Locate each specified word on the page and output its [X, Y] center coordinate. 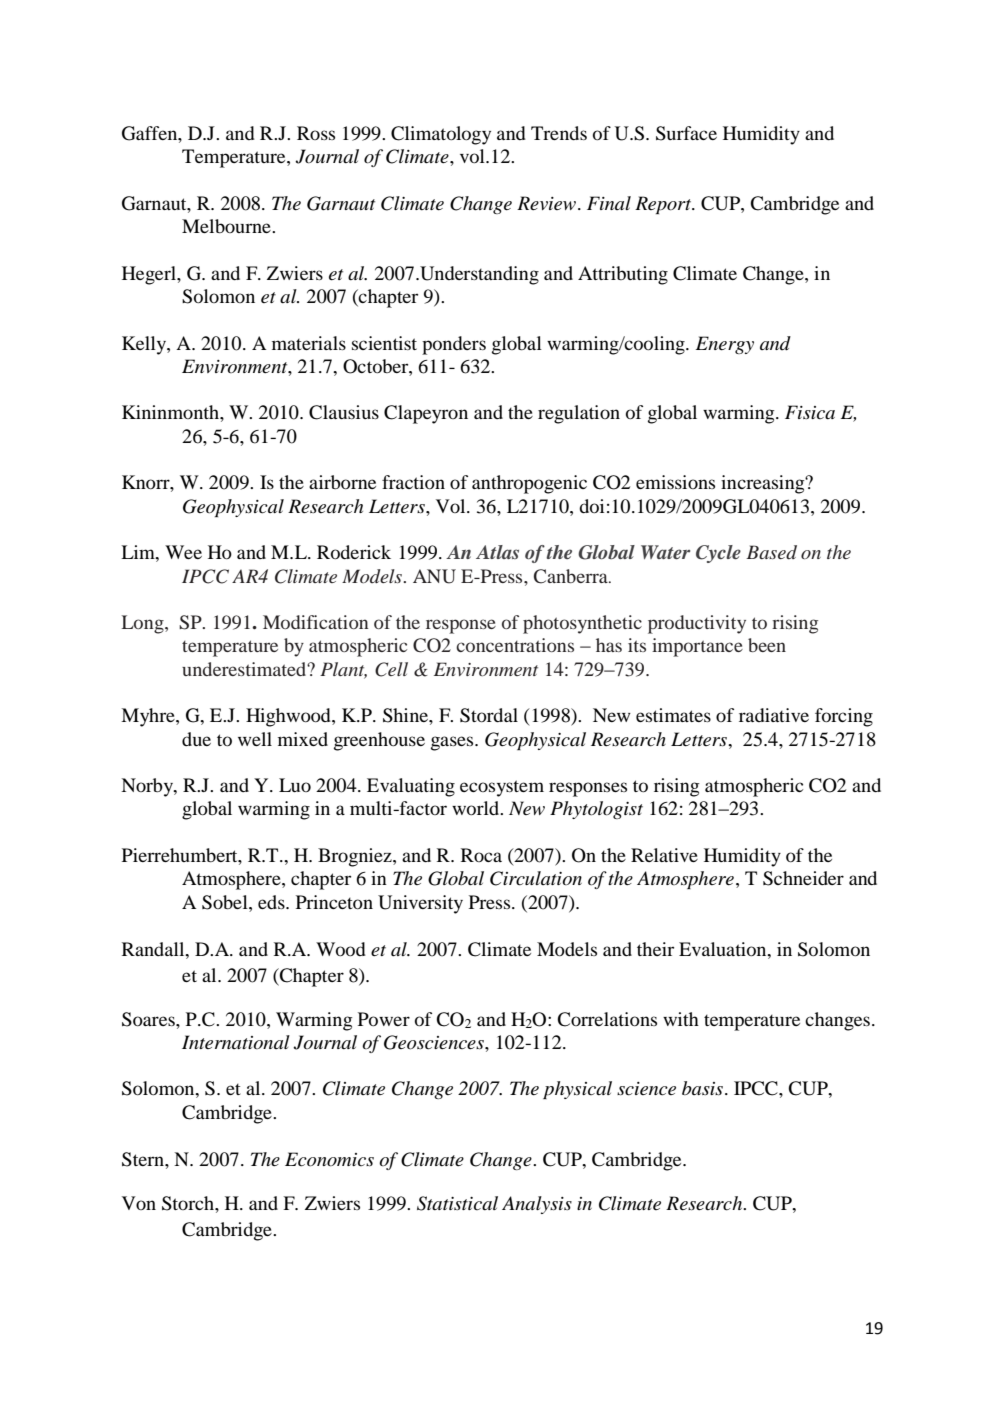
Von [139, 1203]
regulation [579, 414]
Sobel [226, 902]
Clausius [344, 412]
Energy [725, 345]
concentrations [515, 645]
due [196, 739]
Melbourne [227, 226]
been [767, 645]
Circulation [536, 878]
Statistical [457, 1203]
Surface [686, 133]
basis [702, 1088]
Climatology [441, 135]
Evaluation [724, 949]
